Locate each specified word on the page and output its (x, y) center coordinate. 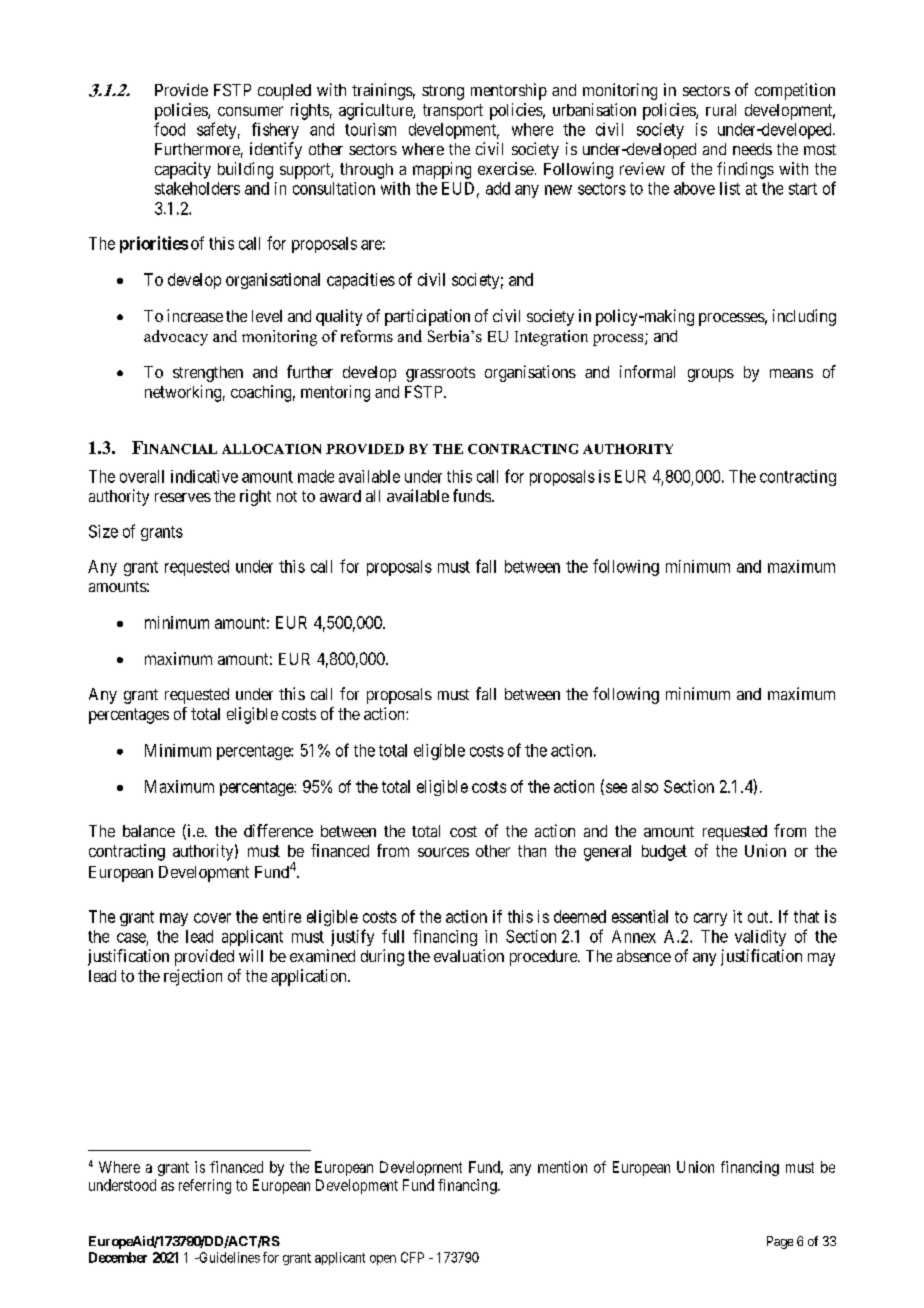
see (615, 789)
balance (149, 831)
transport (453, 112)
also (645, 786)
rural (721, 110)
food (169, 129)
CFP (412, 1257)
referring (205, 1186)
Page (780, 1242)
